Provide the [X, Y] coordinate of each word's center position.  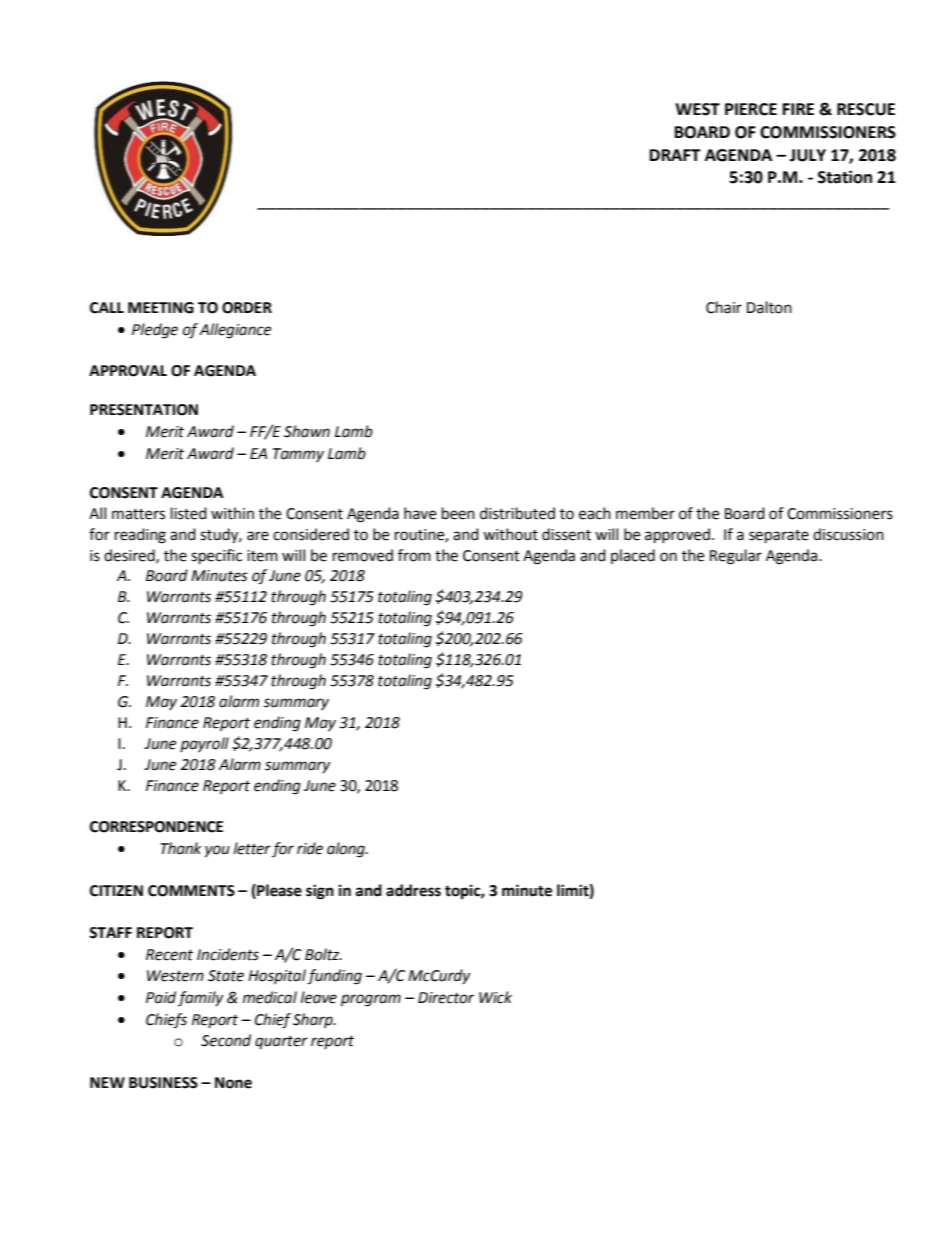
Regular [736, 557]
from [414, 555]
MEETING [161, 308]
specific [216, 557]
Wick [495, 997]
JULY [808, 155]
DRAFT [675, 155]
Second [226, 1040]
